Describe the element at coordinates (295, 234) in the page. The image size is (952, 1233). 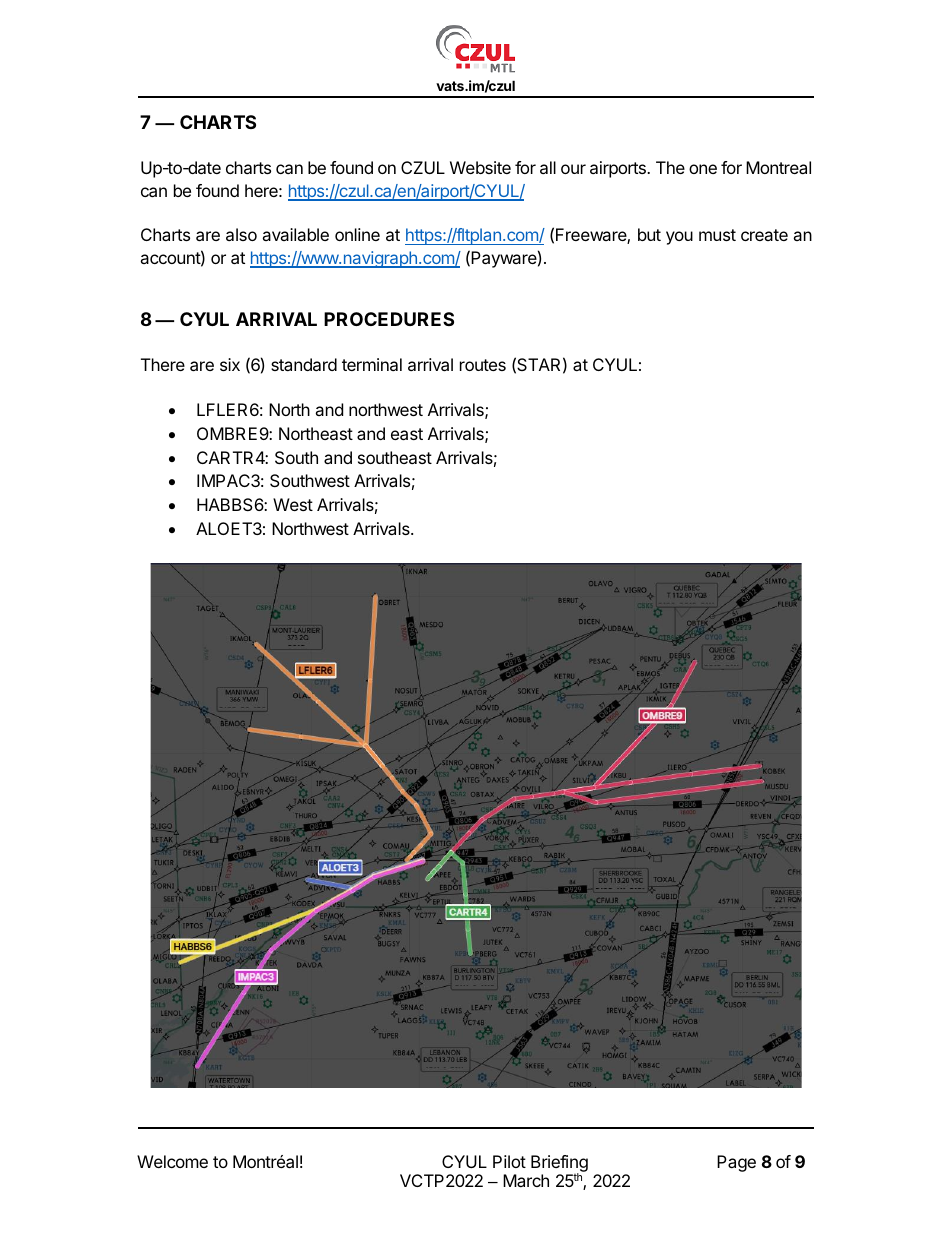
I see `available` at that location.
